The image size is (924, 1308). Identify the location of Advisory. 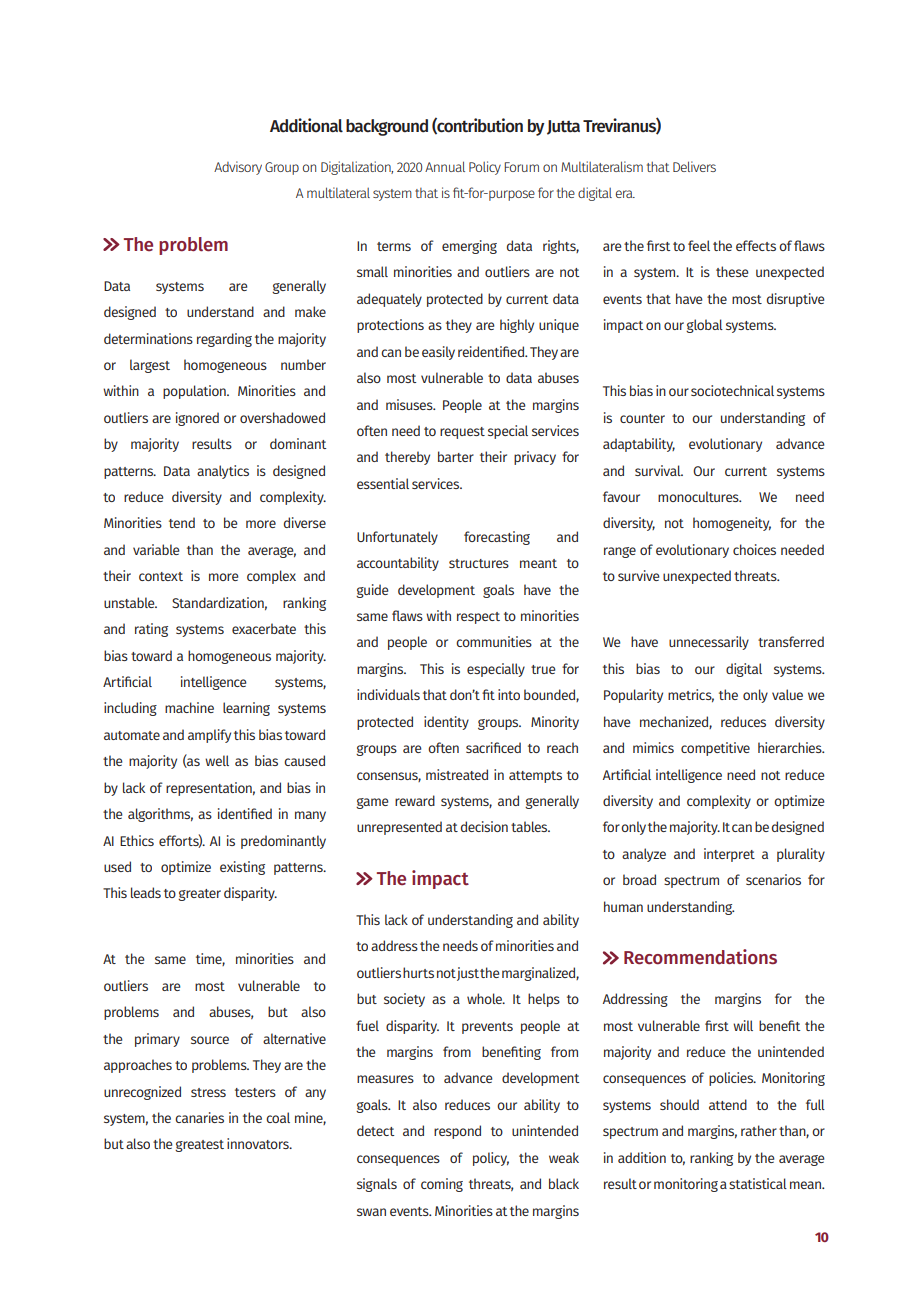
(238, 168).
